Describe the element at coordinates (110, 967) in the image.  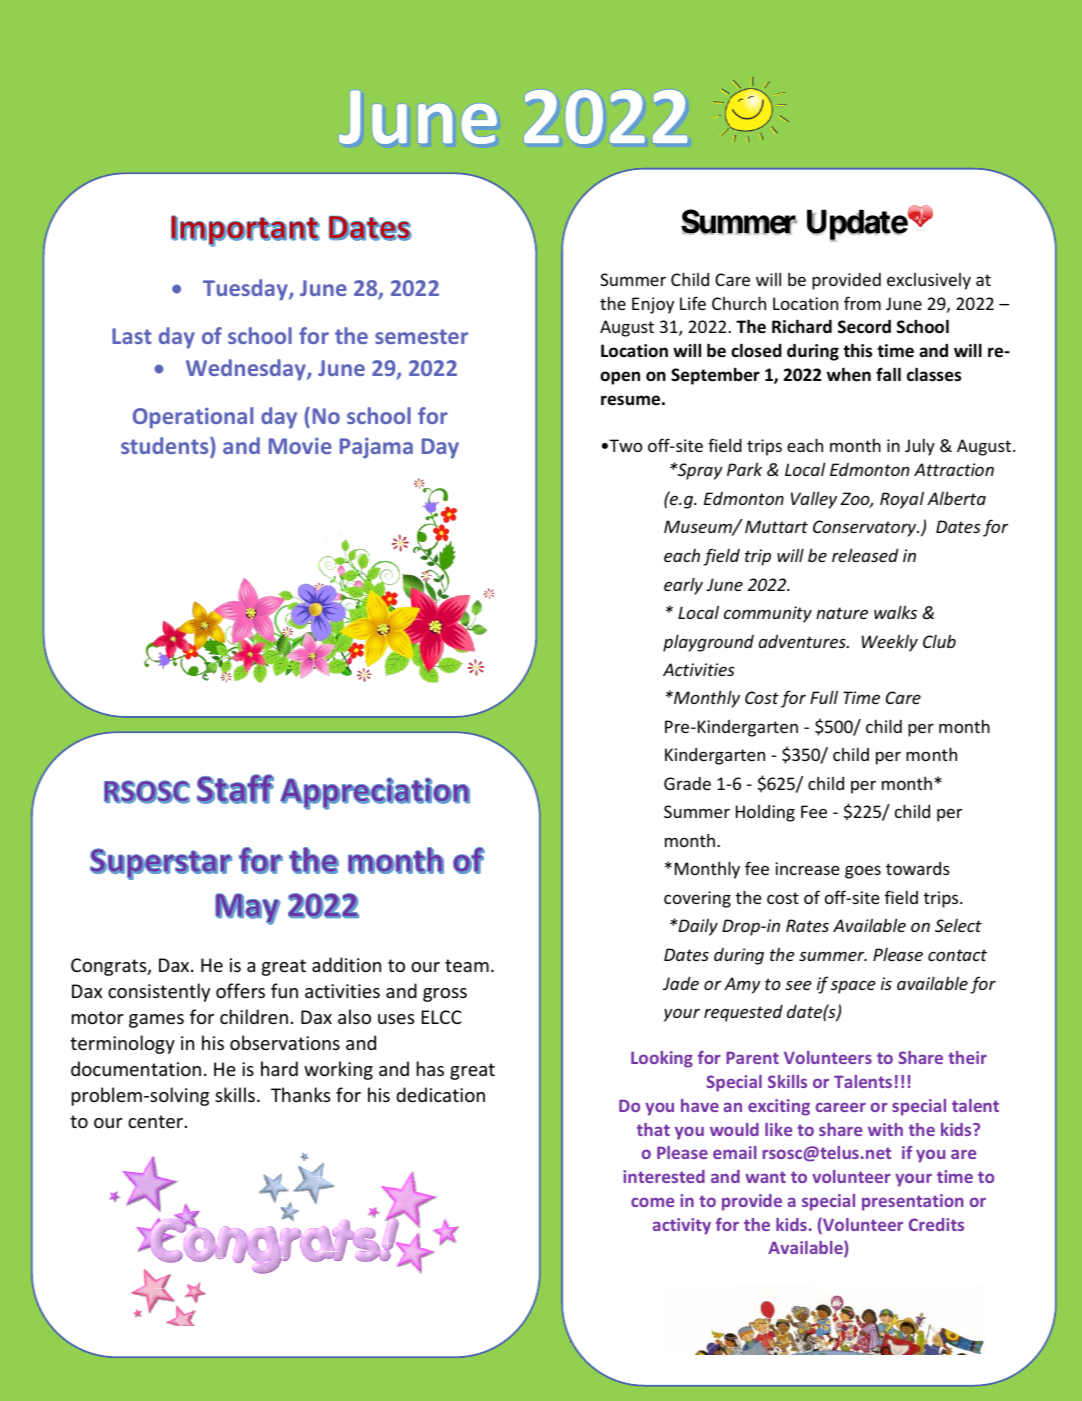
I see `Congrats` at that location.
